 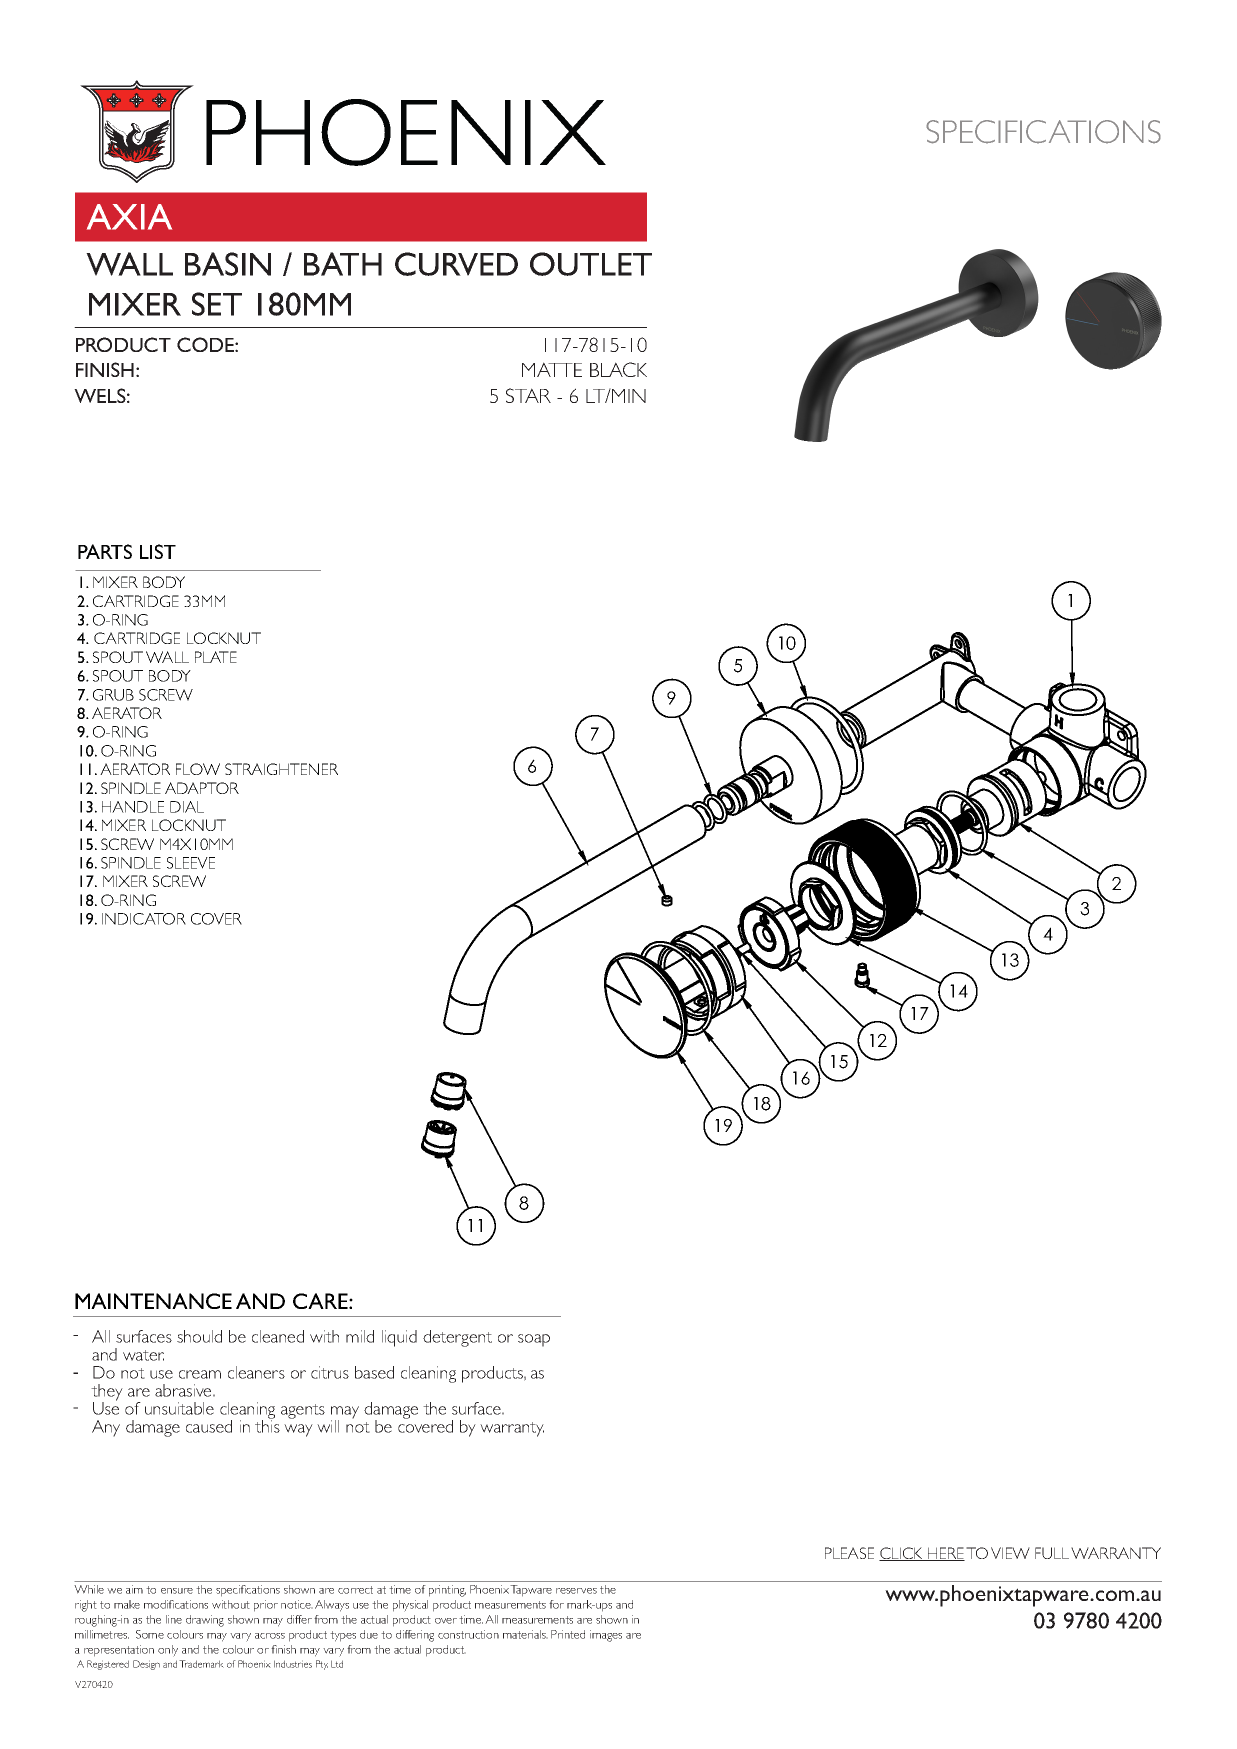 What do you see at coordinates (153, 1301) in the screenshot?
I see `MAINTENANCE` at bounding box center [153, 1301].
